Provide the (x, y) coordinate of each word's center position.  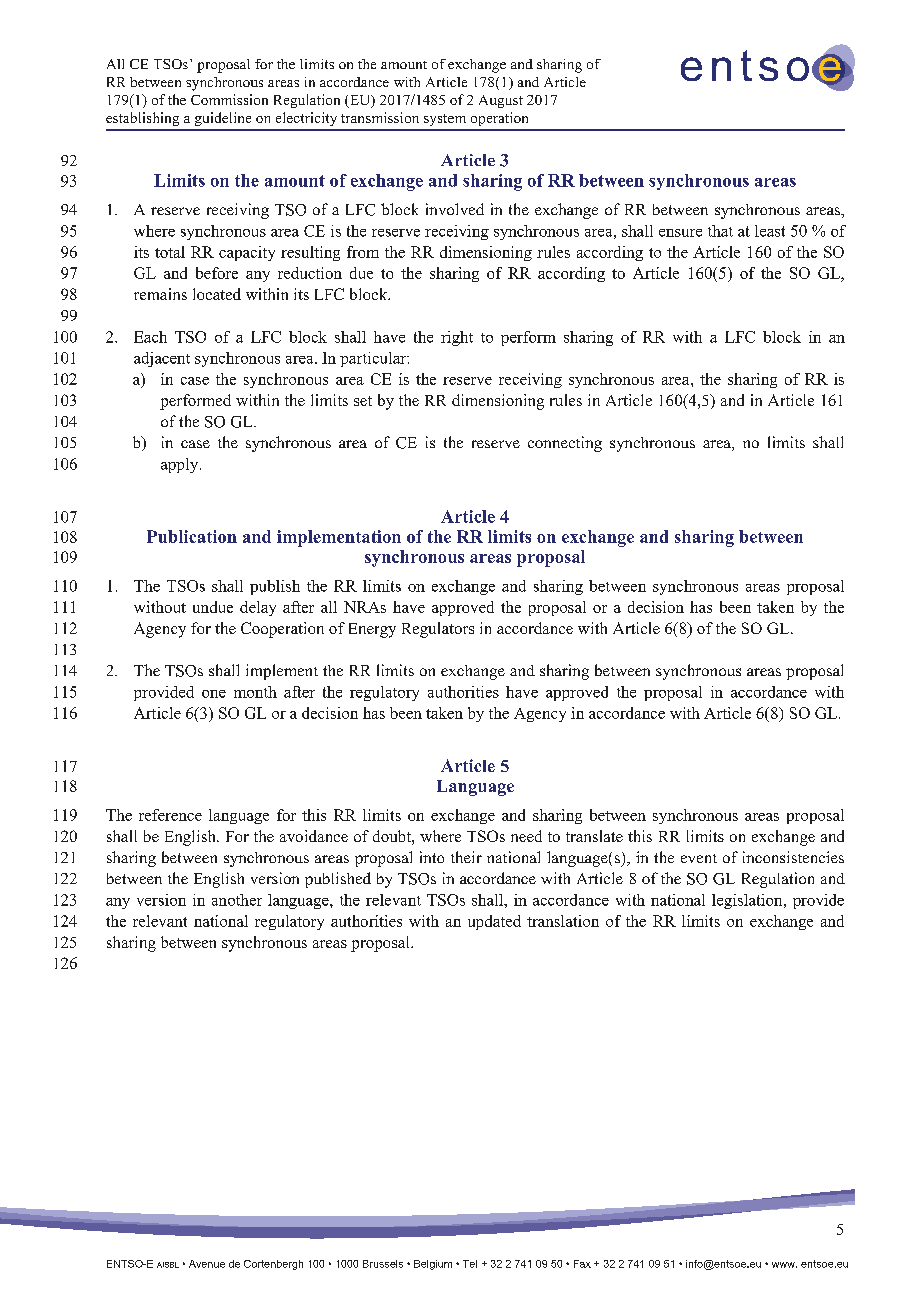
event (699, 858)
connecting (565, 444)
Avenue (207, 1264)
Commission (229, 99)
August (501, 101)
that (720, 231)
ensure (680, 233)
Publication (192, 536)
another (237, 900)
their (466, 857)
